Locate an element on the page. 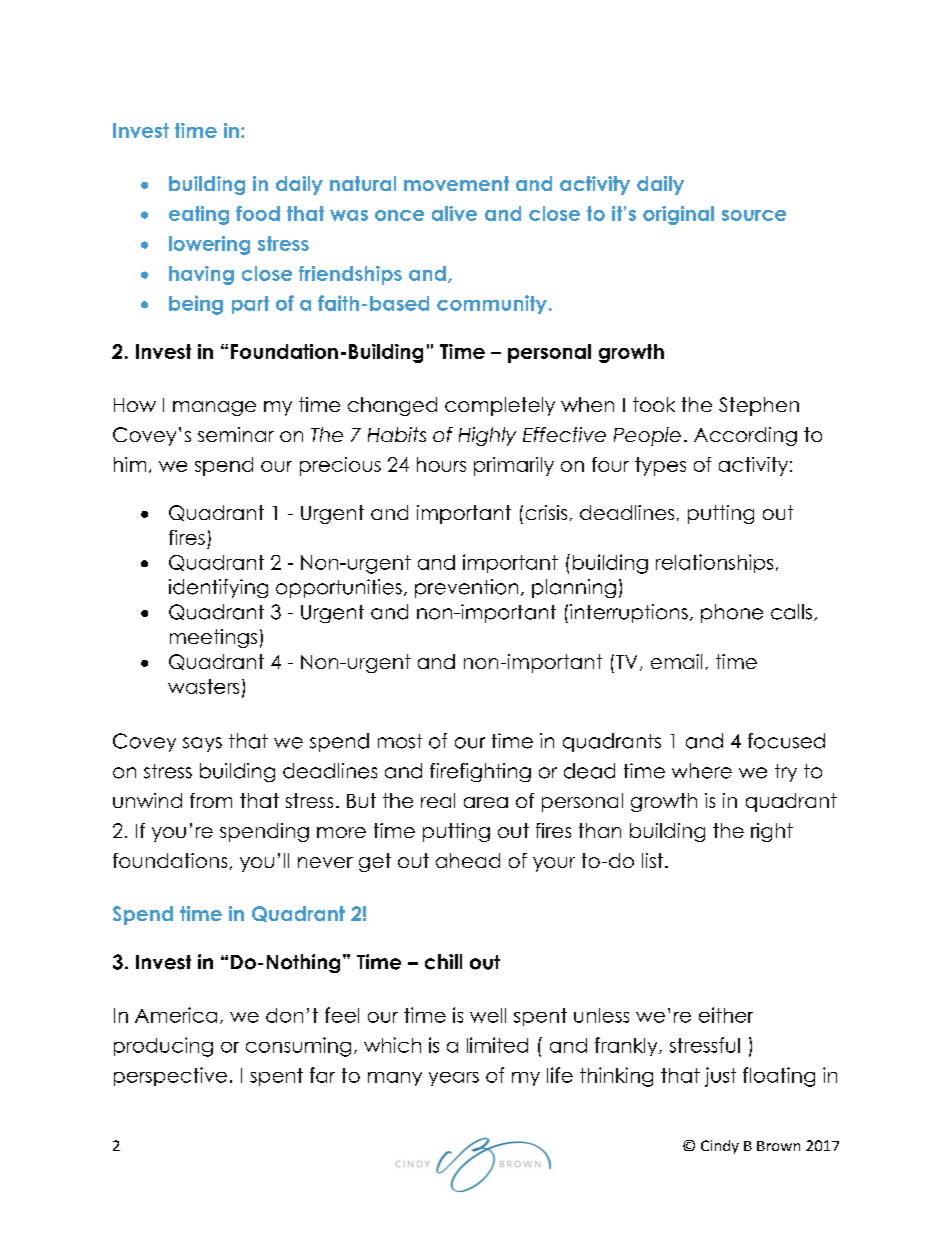 The height and width of the document is (1233, 952). email is located at coordinates (676, 661).
